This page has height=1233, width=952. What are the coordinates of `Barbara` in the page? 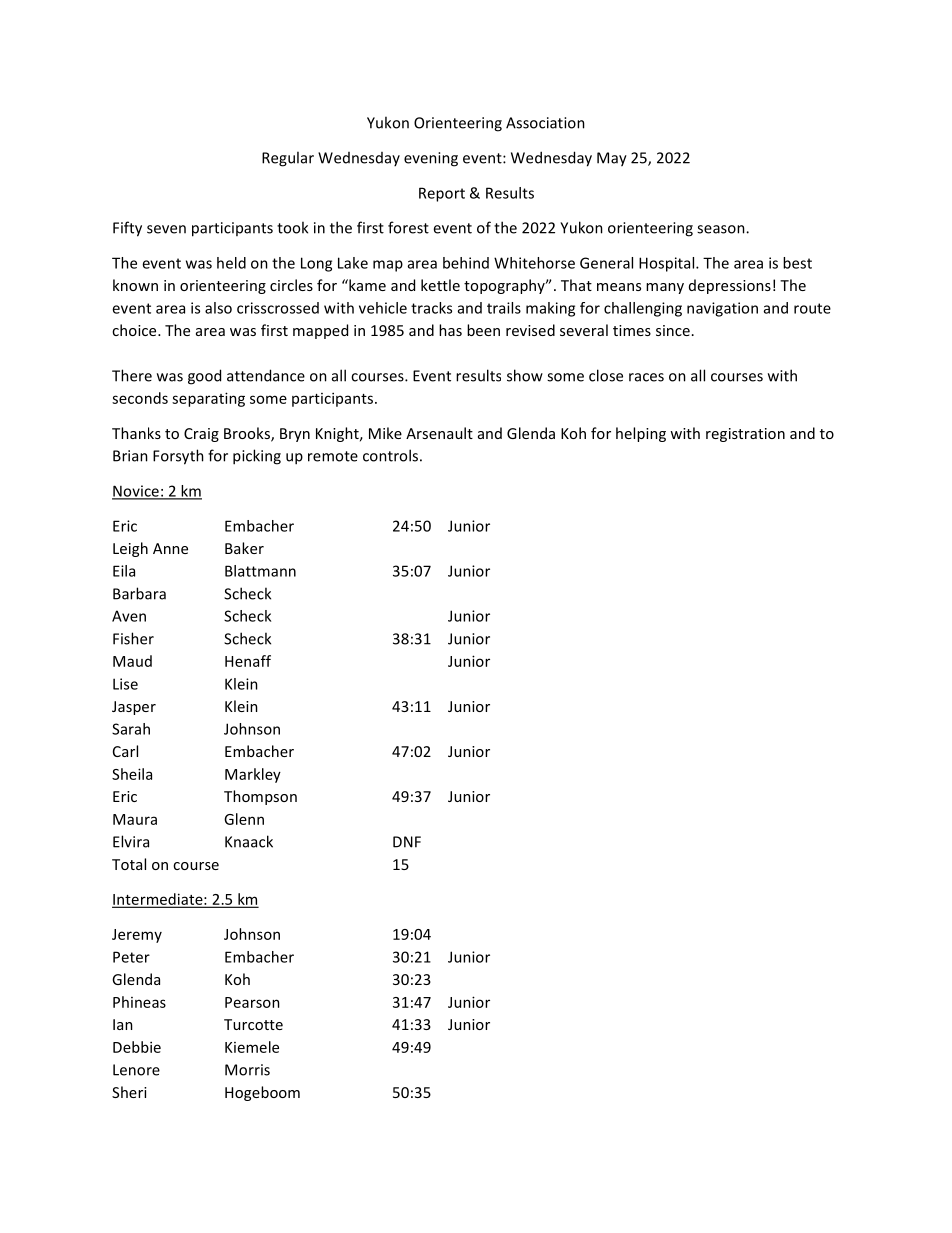 It's located at (139, 593).
